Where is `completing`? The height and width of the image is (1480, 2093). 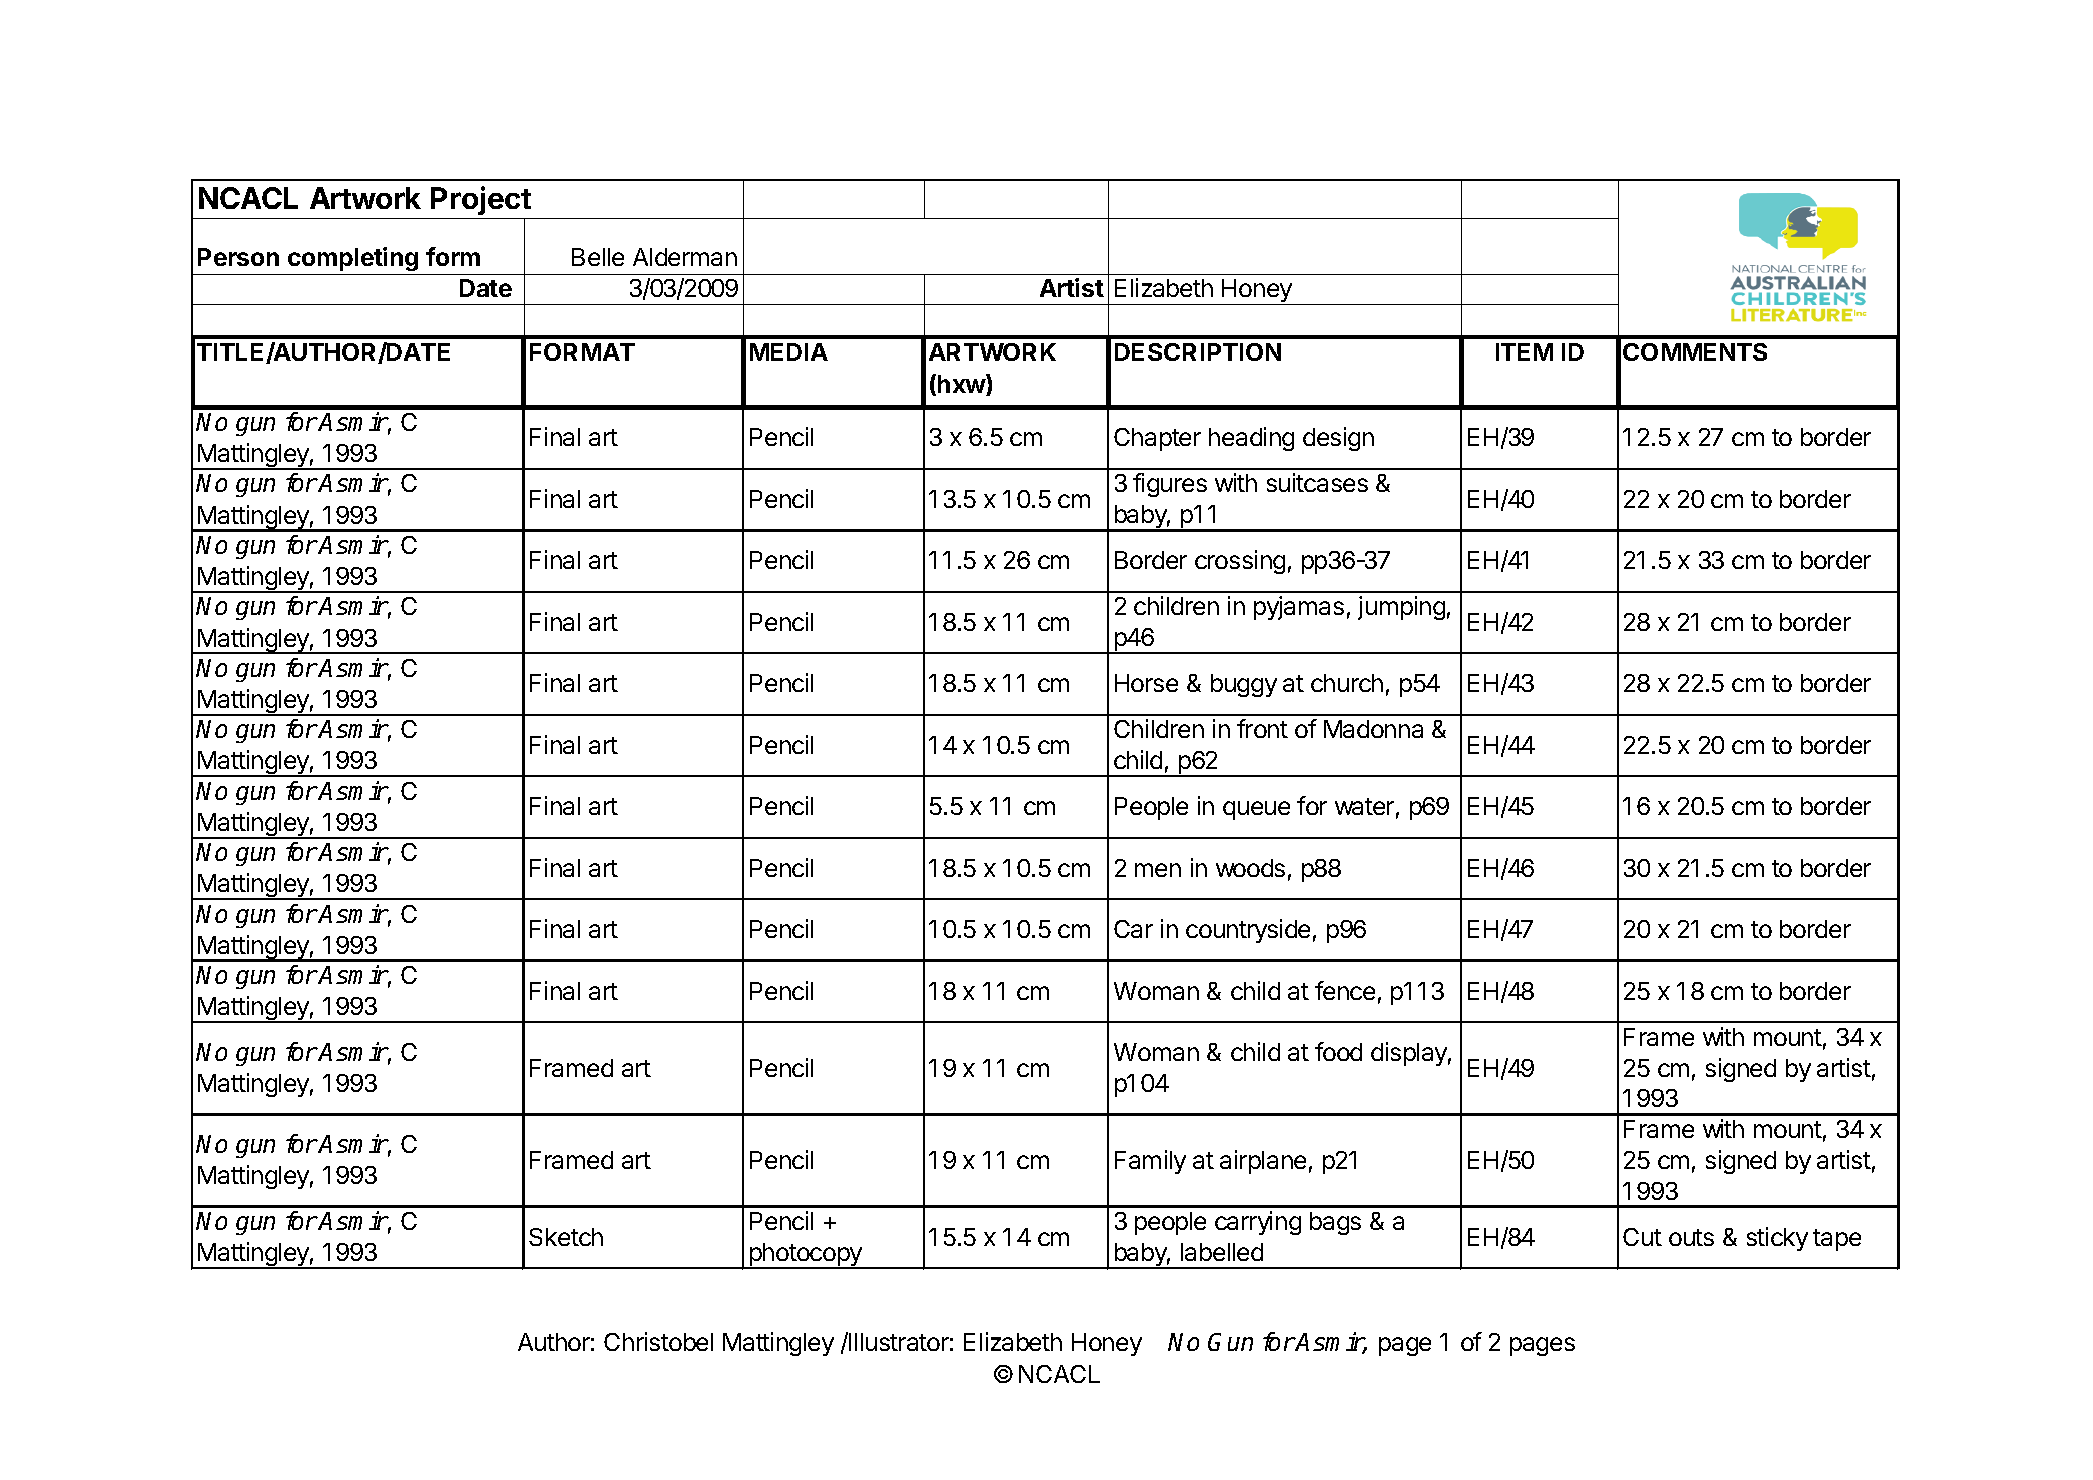 completing is located at coordinates (353, 259).
